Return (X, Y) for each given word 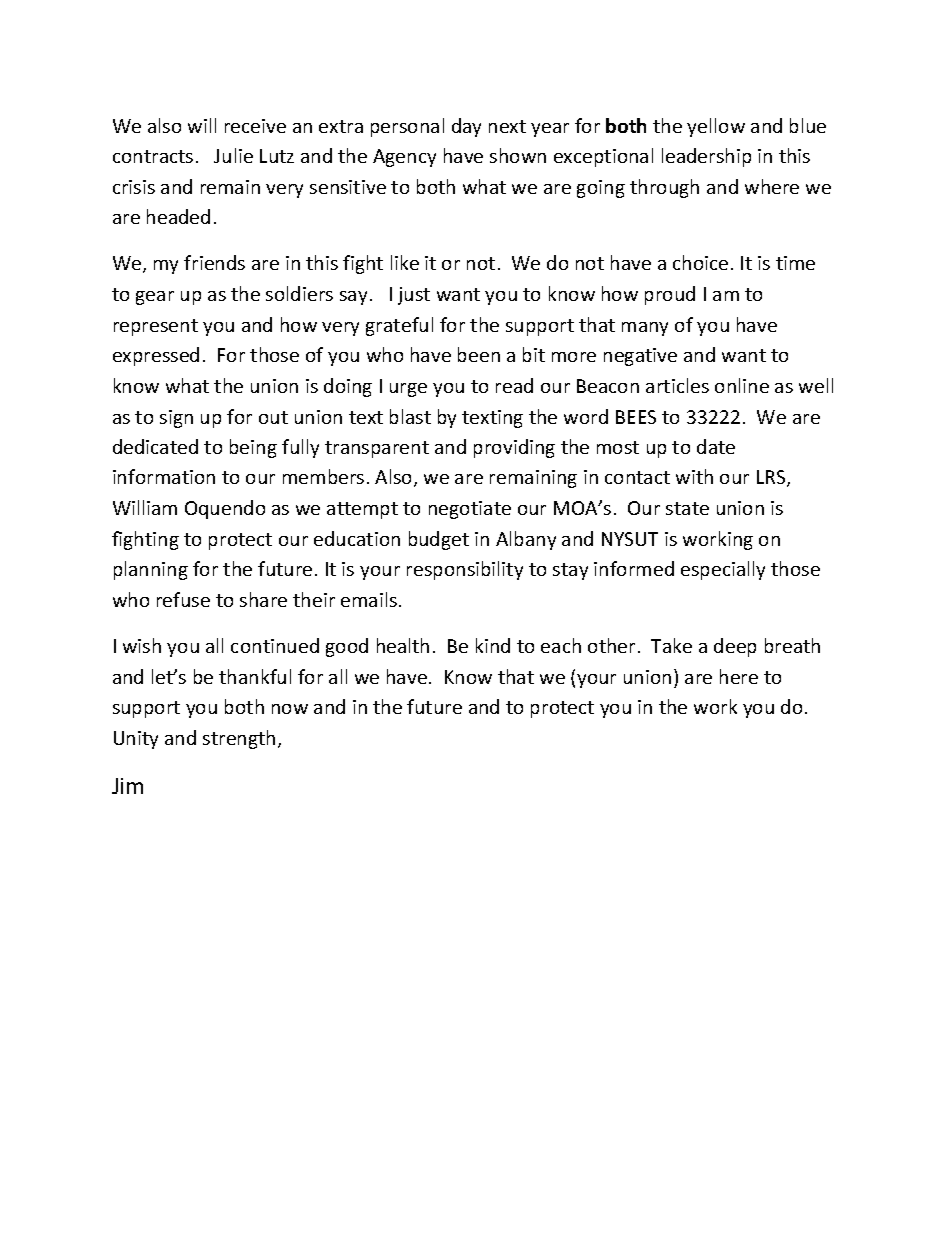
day (466, 127)
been (479, 354)
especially (723, 570)
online (742, 385)
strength (239, 739)
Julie (233, 155)
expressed (156, 356)
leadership (706, 157)
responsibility (465, 570)
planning (151, 570)
